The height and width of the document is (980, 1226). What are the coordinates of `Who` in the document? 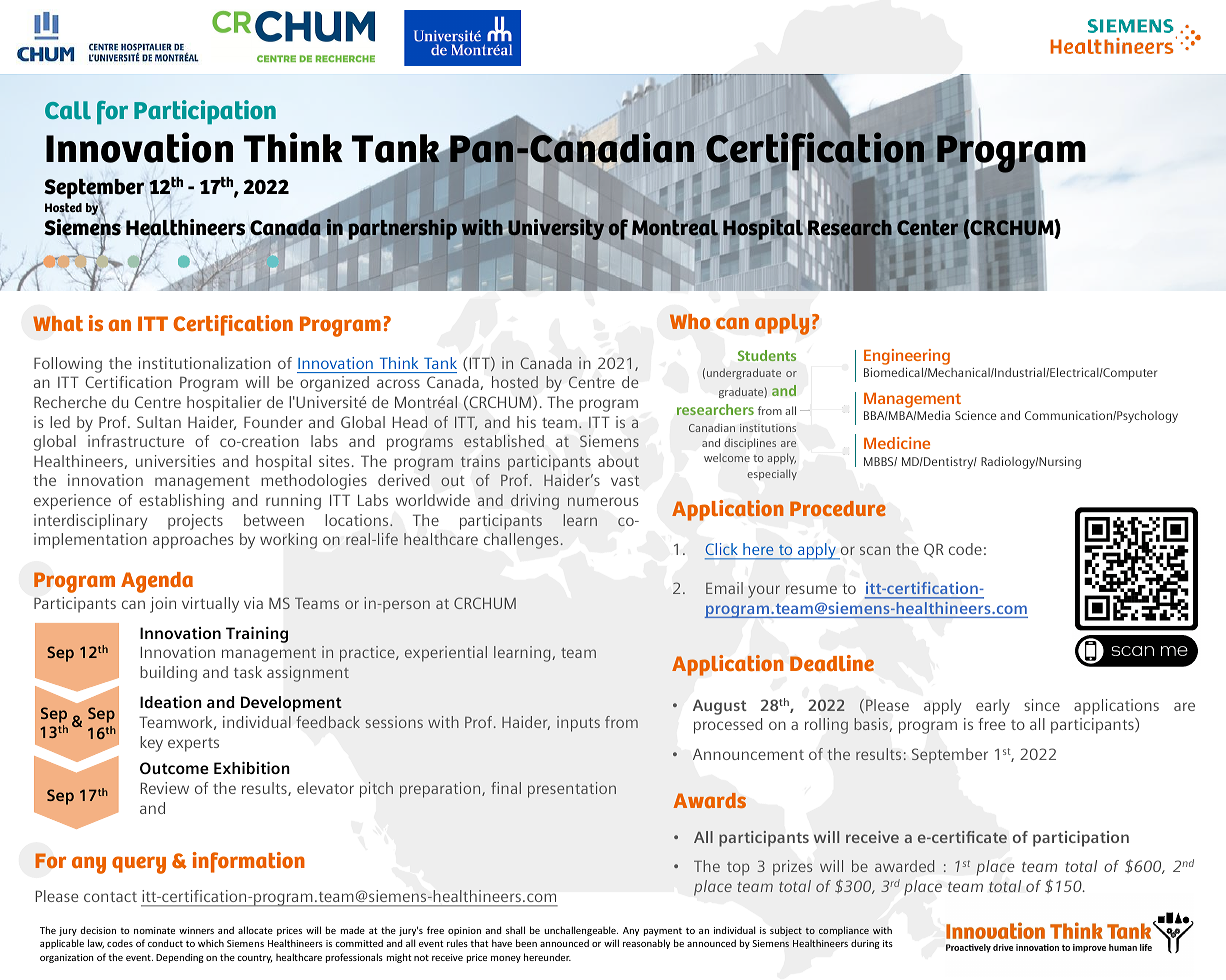 It's located at (690, 321).
